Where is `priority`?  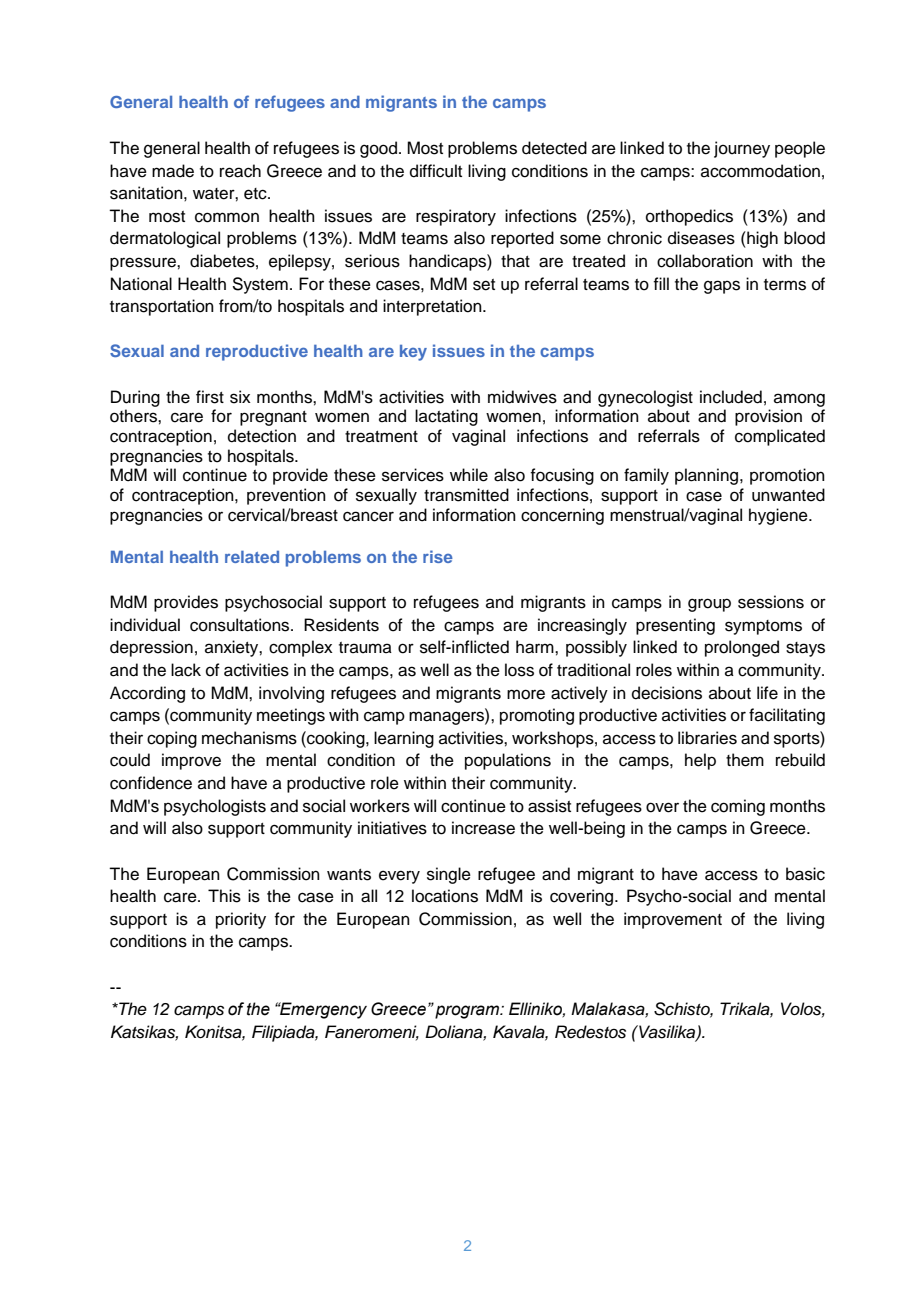 priority is located at coordinates (241, 920).
